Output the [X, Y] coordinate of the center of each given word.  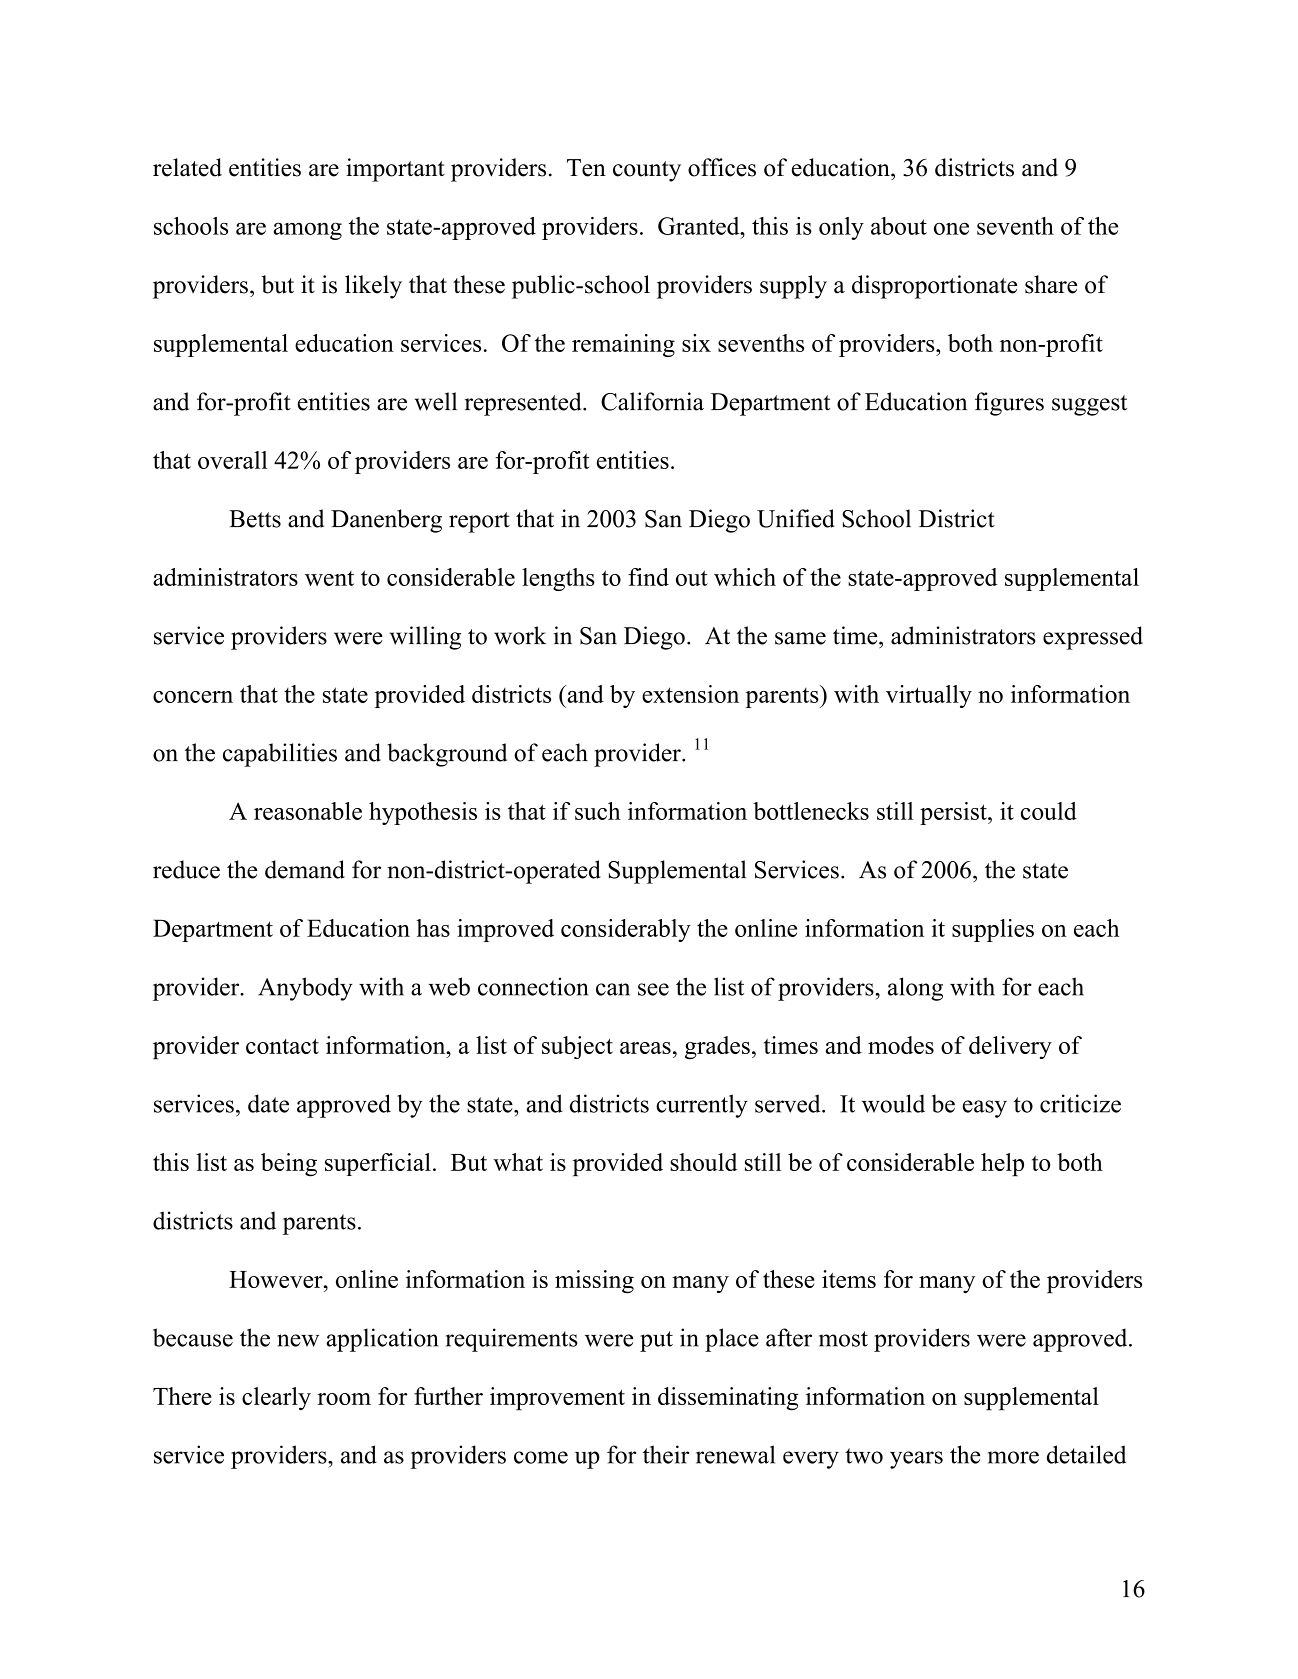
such [598, 811]
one [951, 228]
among [308, 231]
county [647, 171]
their [666, 1454]
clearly [276, 1399]
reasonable [308, 811]
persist [954, 813]
